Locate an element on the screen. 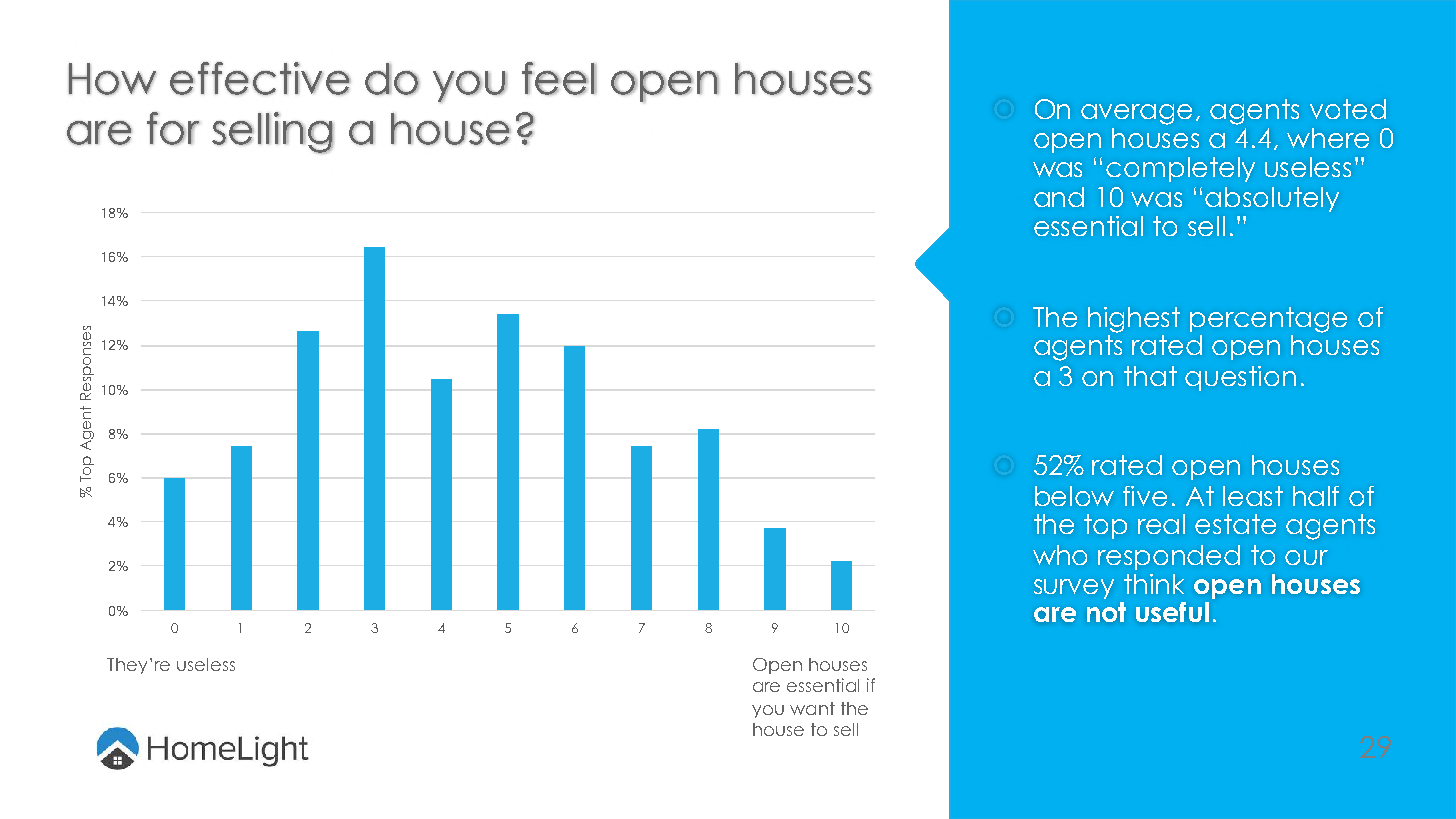  question is located at coordinates (1240, 378).
